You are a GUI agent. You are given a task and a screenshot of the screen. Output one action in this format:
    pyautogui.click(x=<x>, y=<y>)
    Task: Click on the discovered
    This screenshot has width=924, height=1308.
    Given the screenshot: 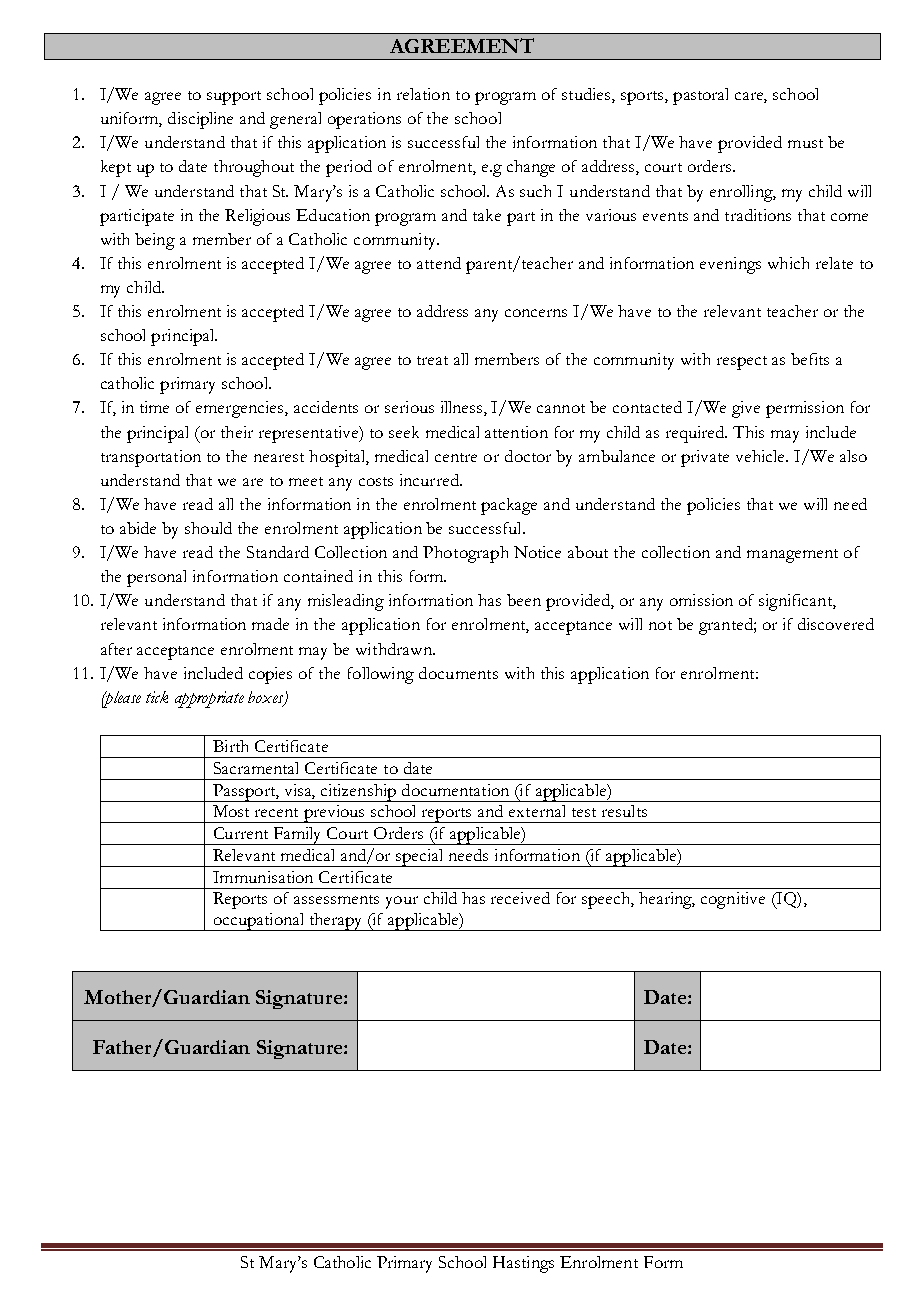 What is the action you would take?
    pyautogui.click(x=836, y=624)
